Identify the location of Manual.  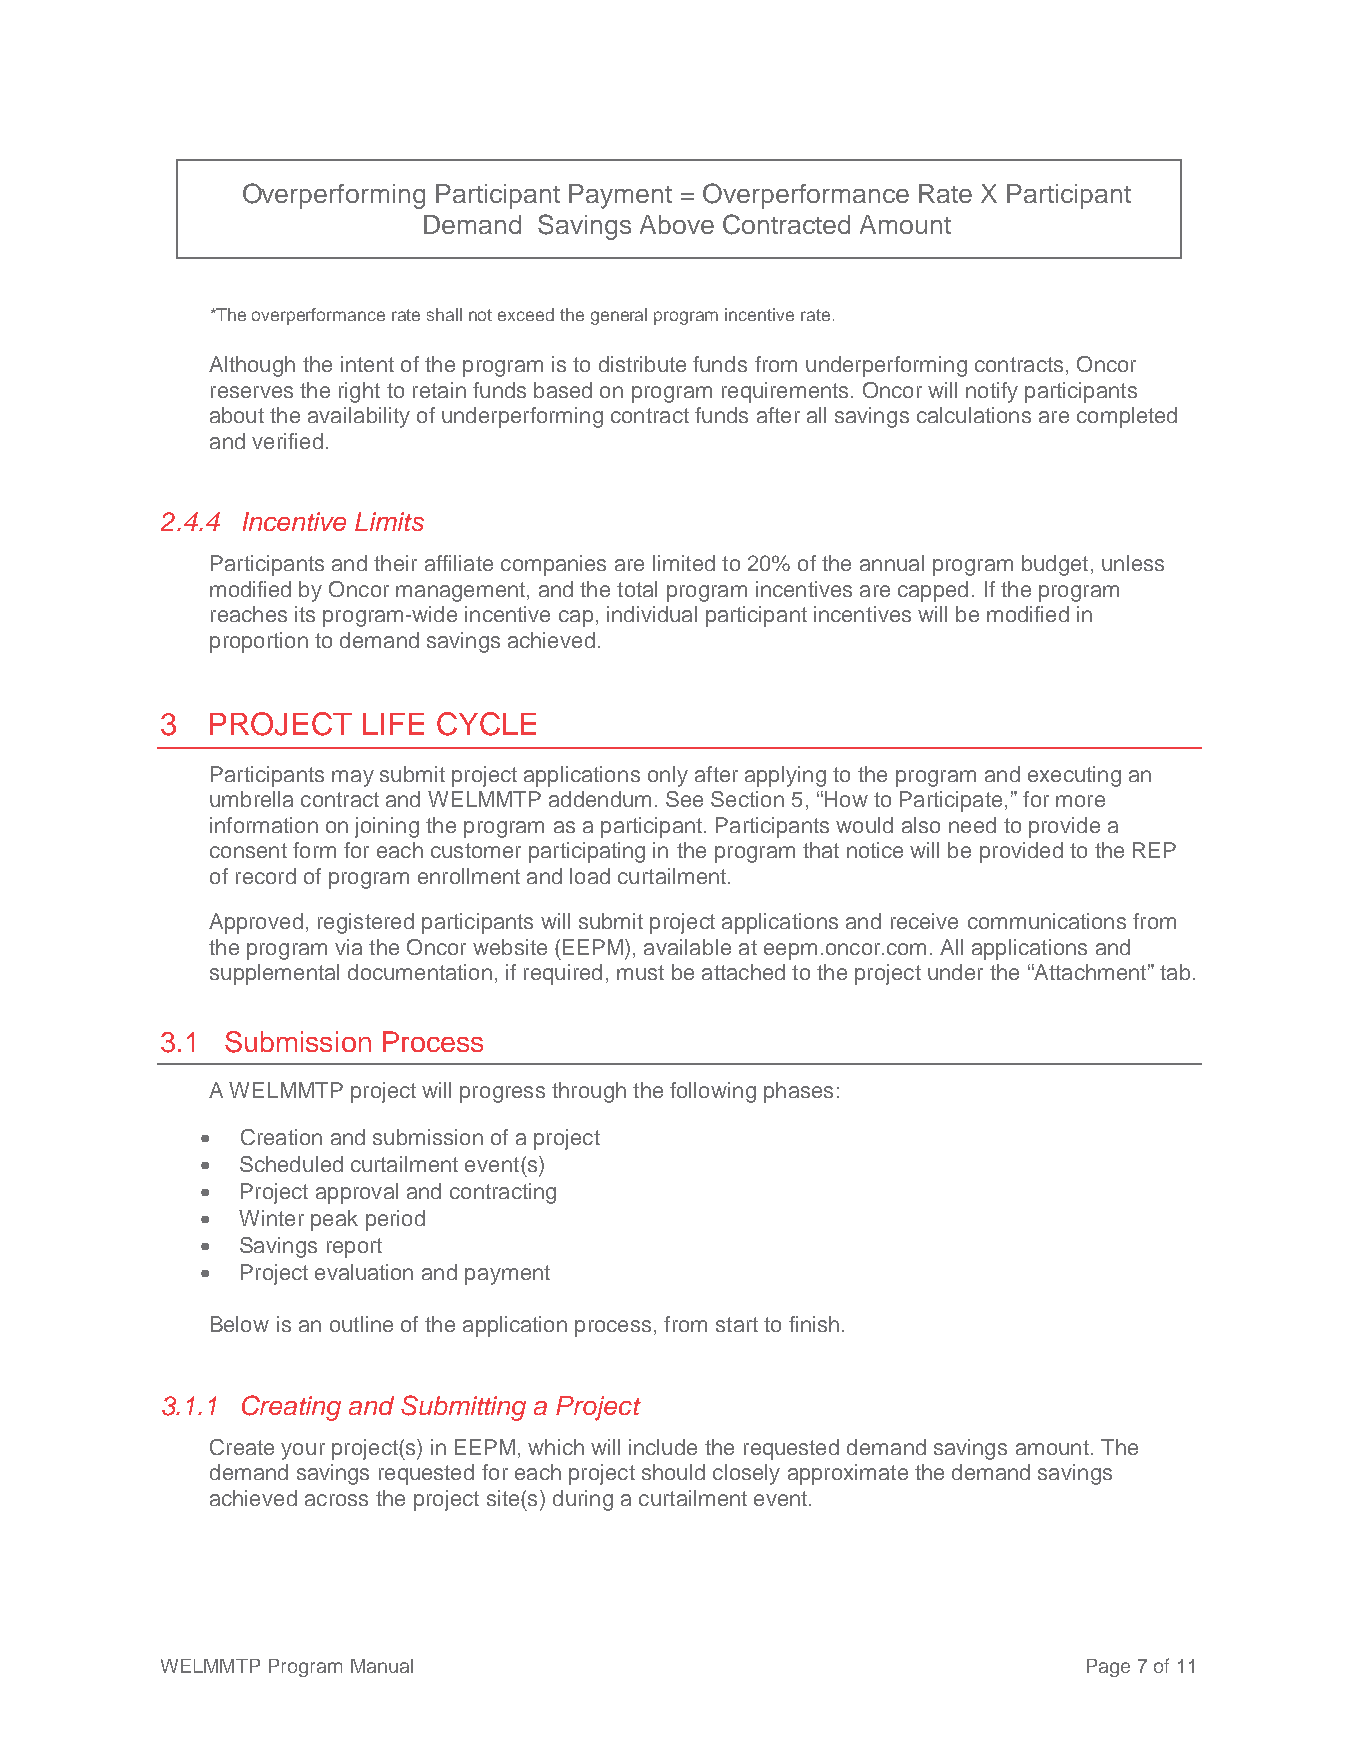
(382, 1666).
